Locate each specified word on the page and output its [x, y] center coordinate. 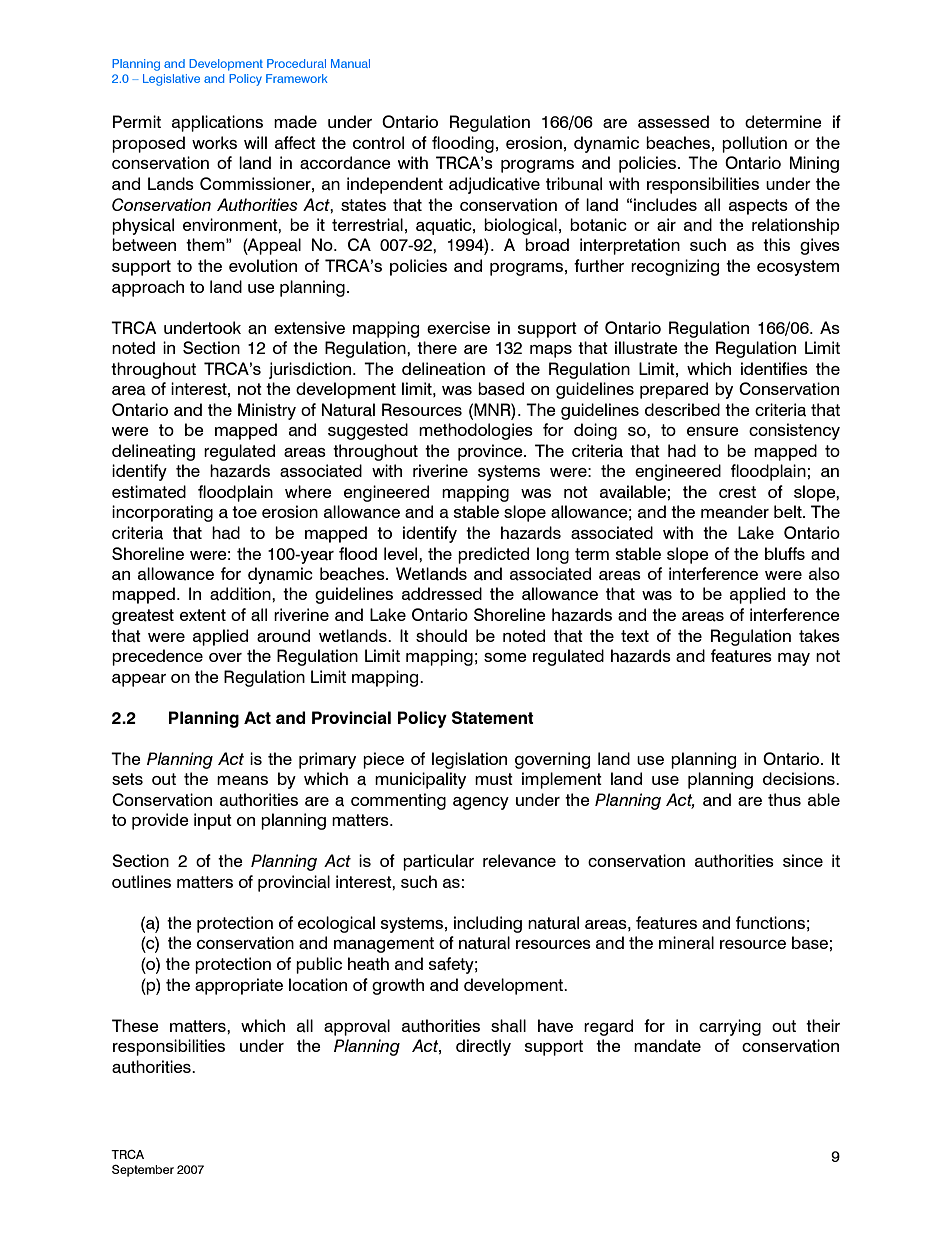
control [378, 142]
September [143, 1171]
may [794, 659]
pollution [754, 144]
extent [203, 615]
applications [217, 123]
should [441, 635]
